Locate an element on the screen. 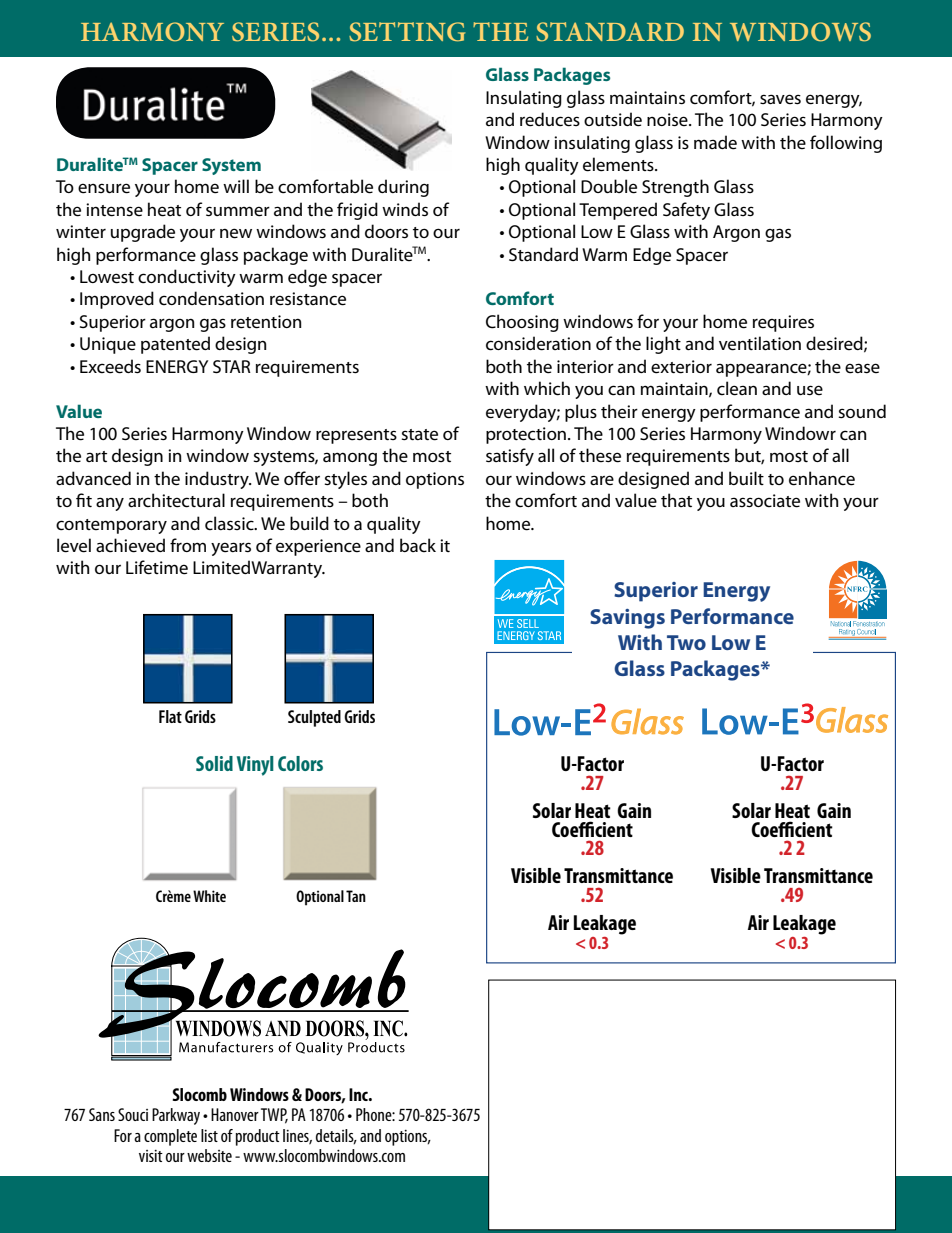  product is located at coordinates (258, 1137).
